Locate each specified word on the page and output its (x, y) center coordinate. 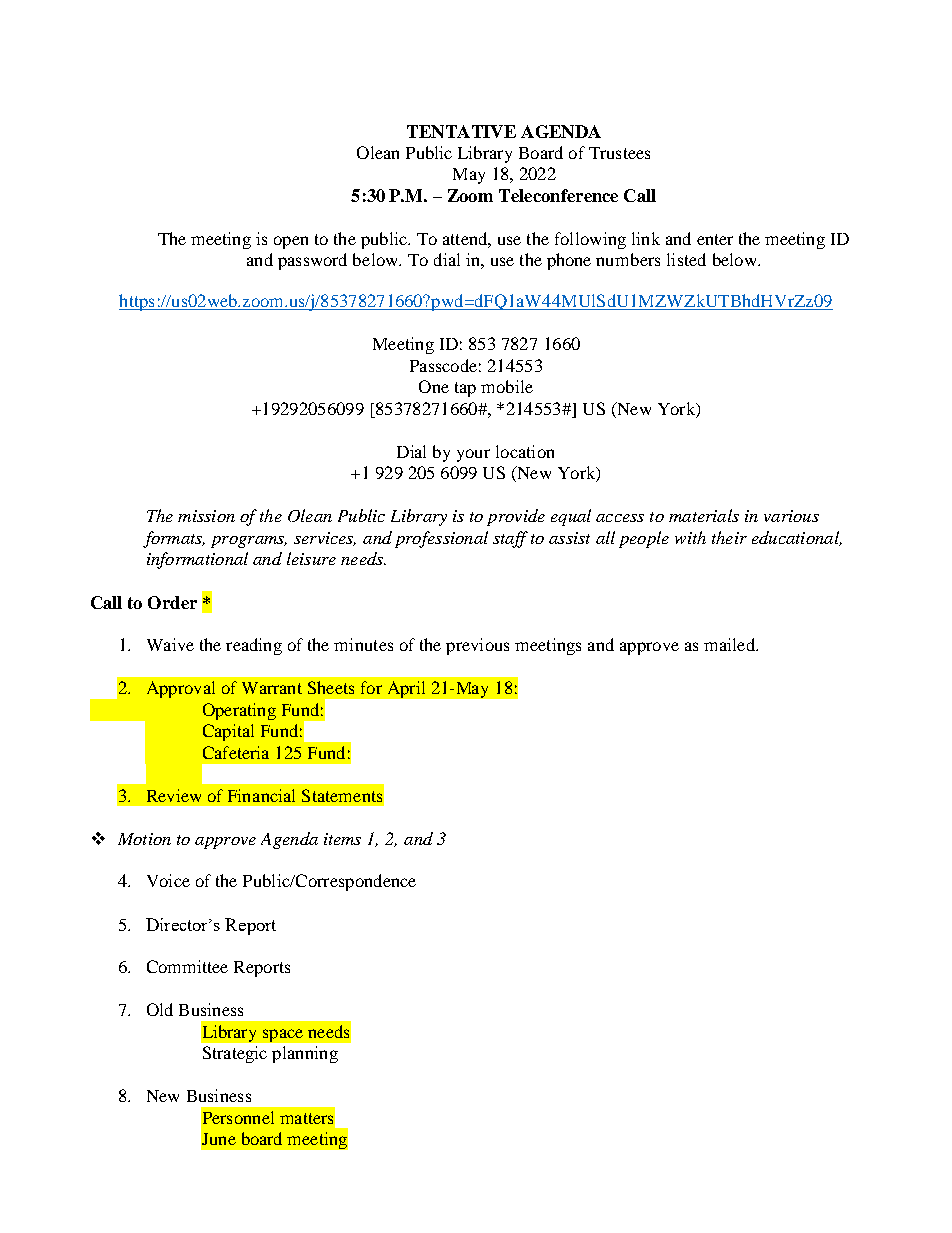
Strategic (235, 1054)
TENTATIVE (461, 131)
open (291, 242)
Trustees (619, 153)
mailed (730, 644)
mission (206, 516)
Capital (228, 732)
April (406, 689)
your (473, 455)
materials (704, 515)
